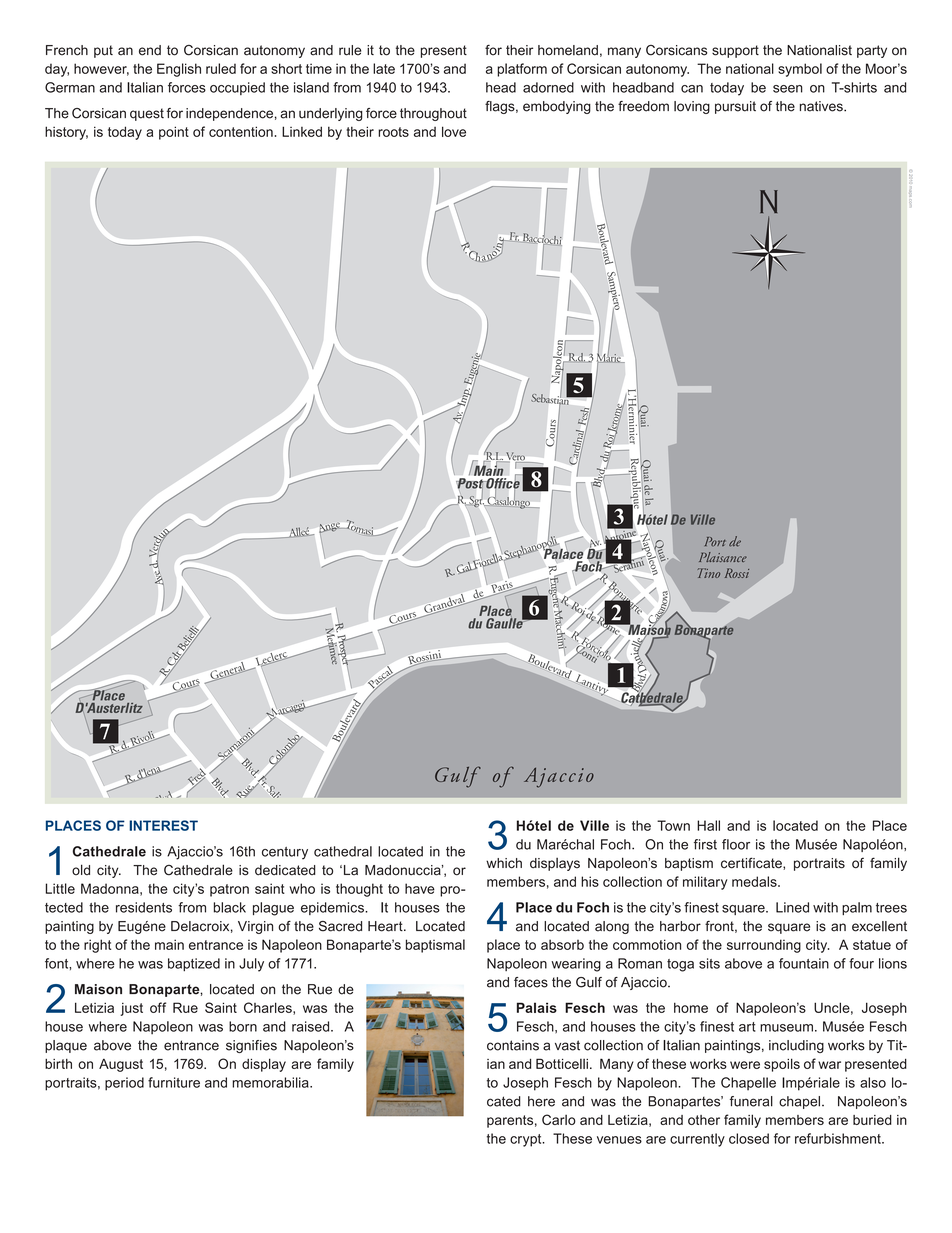 This screenshot has width=952, height=1233. Describe the element at coordinates (454, 131) in the screenshot. I see `love` at that location.
